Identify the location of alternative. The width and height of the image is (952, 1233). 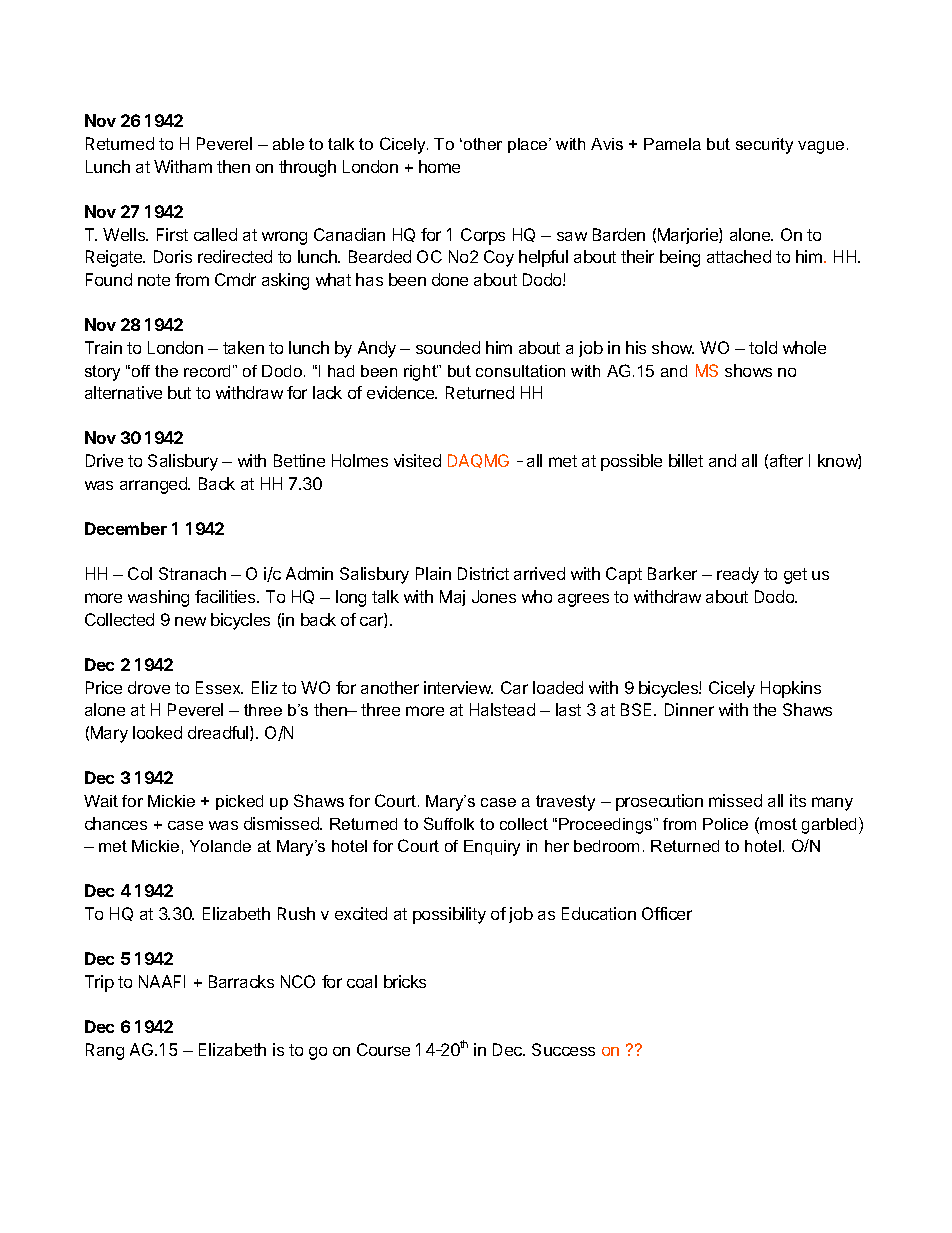
(123, 392).
